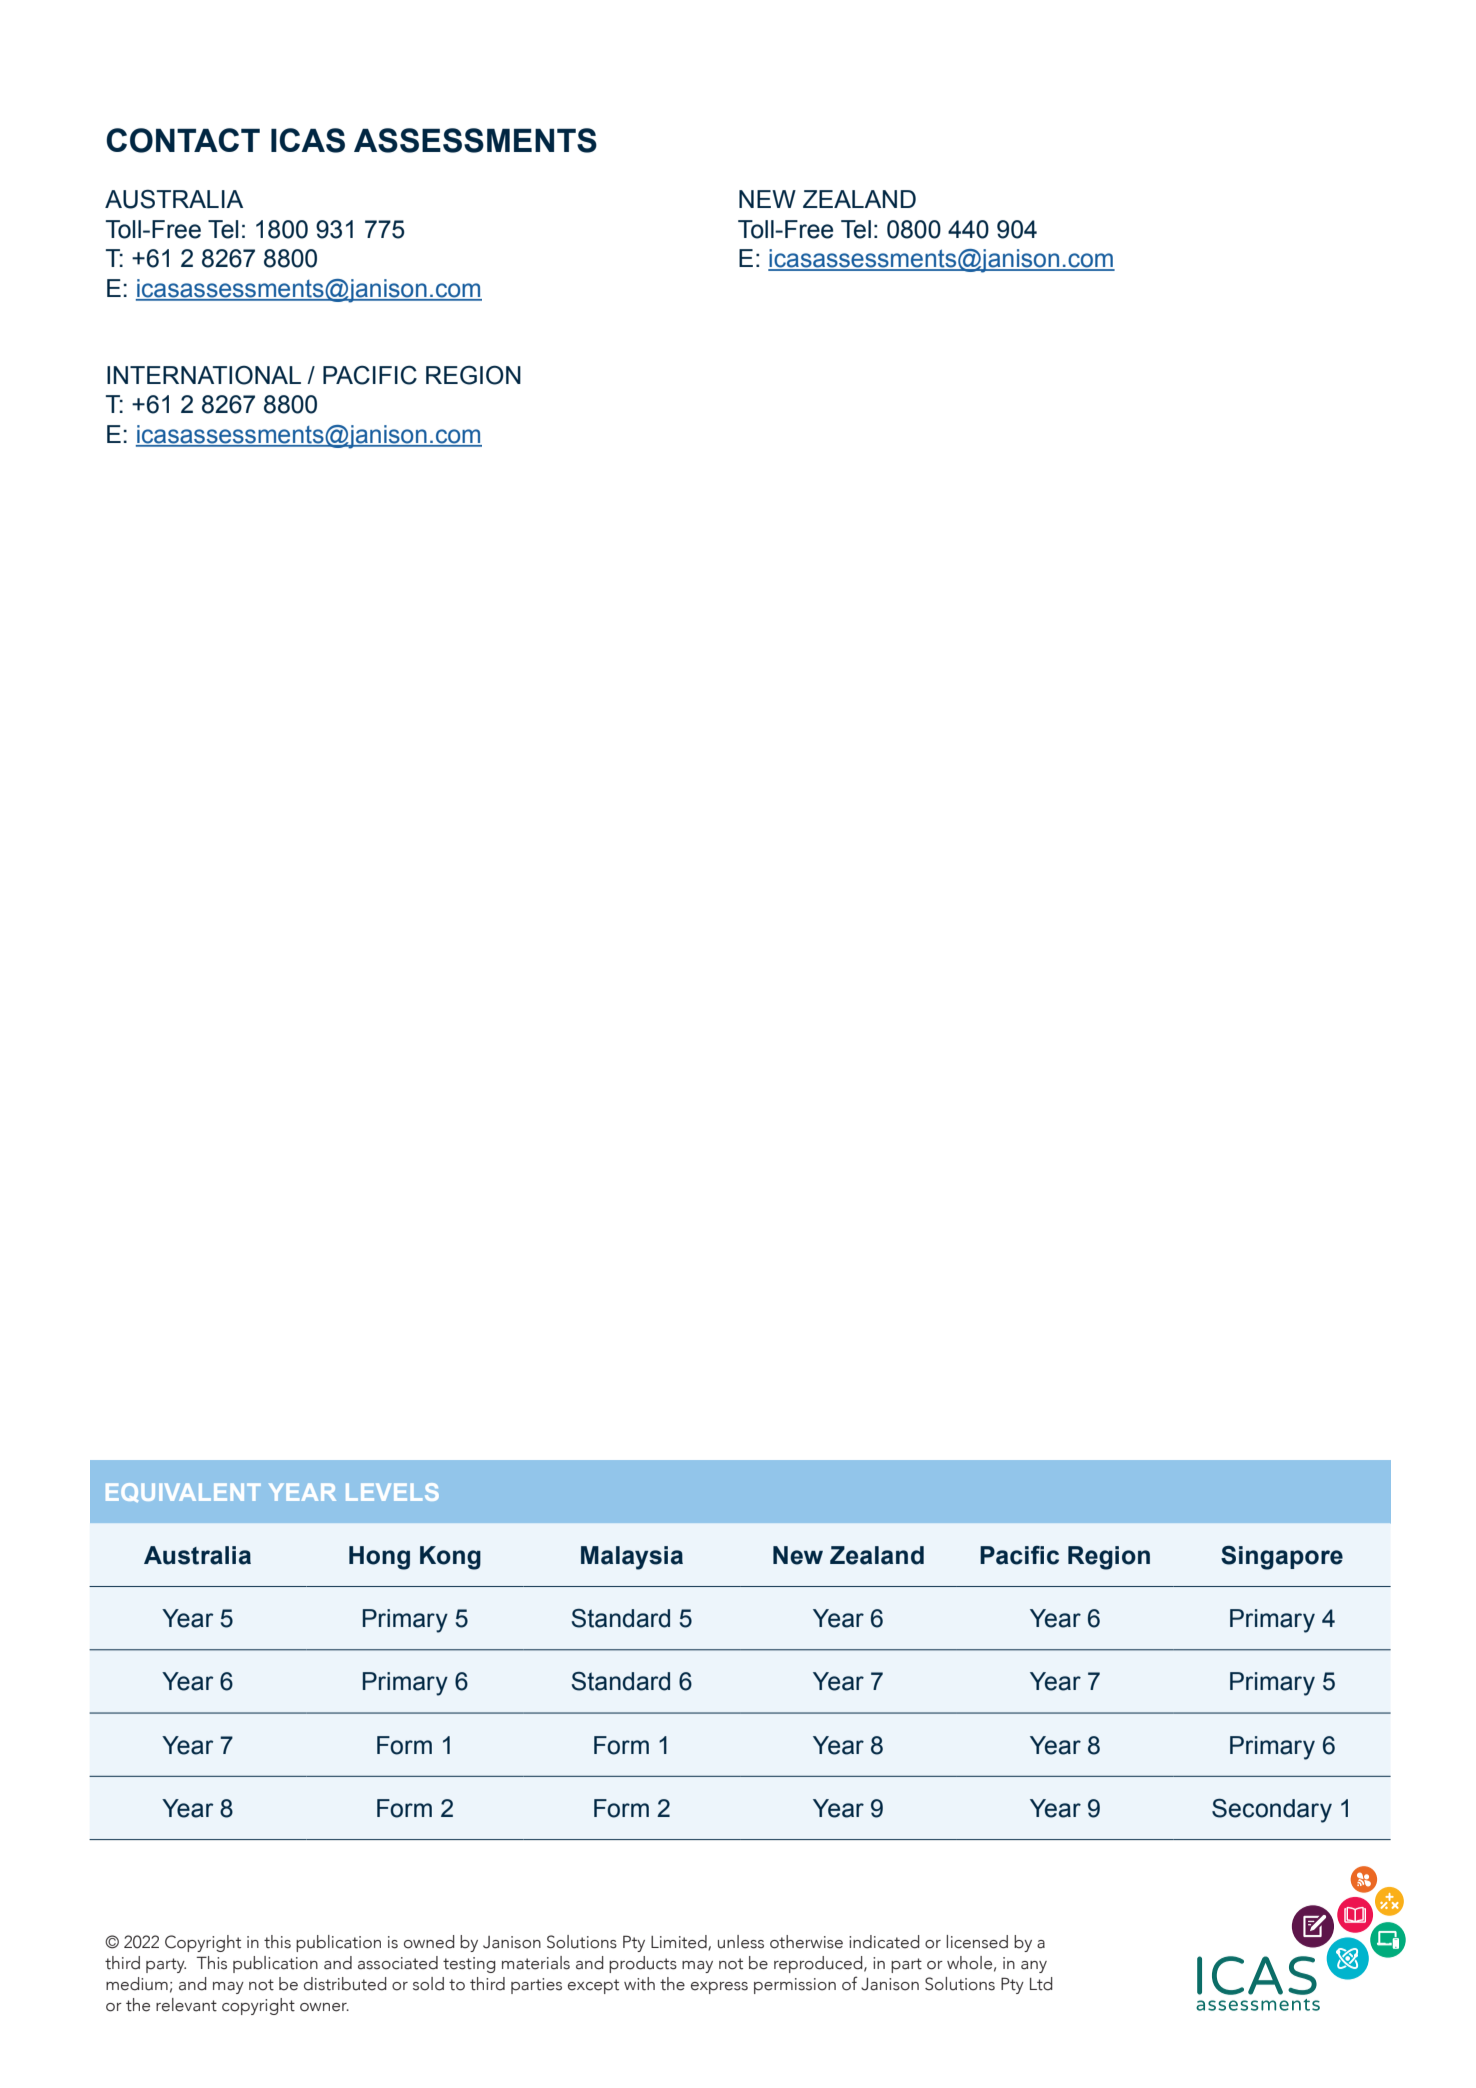 The width and height of the screenshot is (1476, 2088). Describe the element at coordinates (450, 1558) in the screenshot. I see `Kong` at that location.
